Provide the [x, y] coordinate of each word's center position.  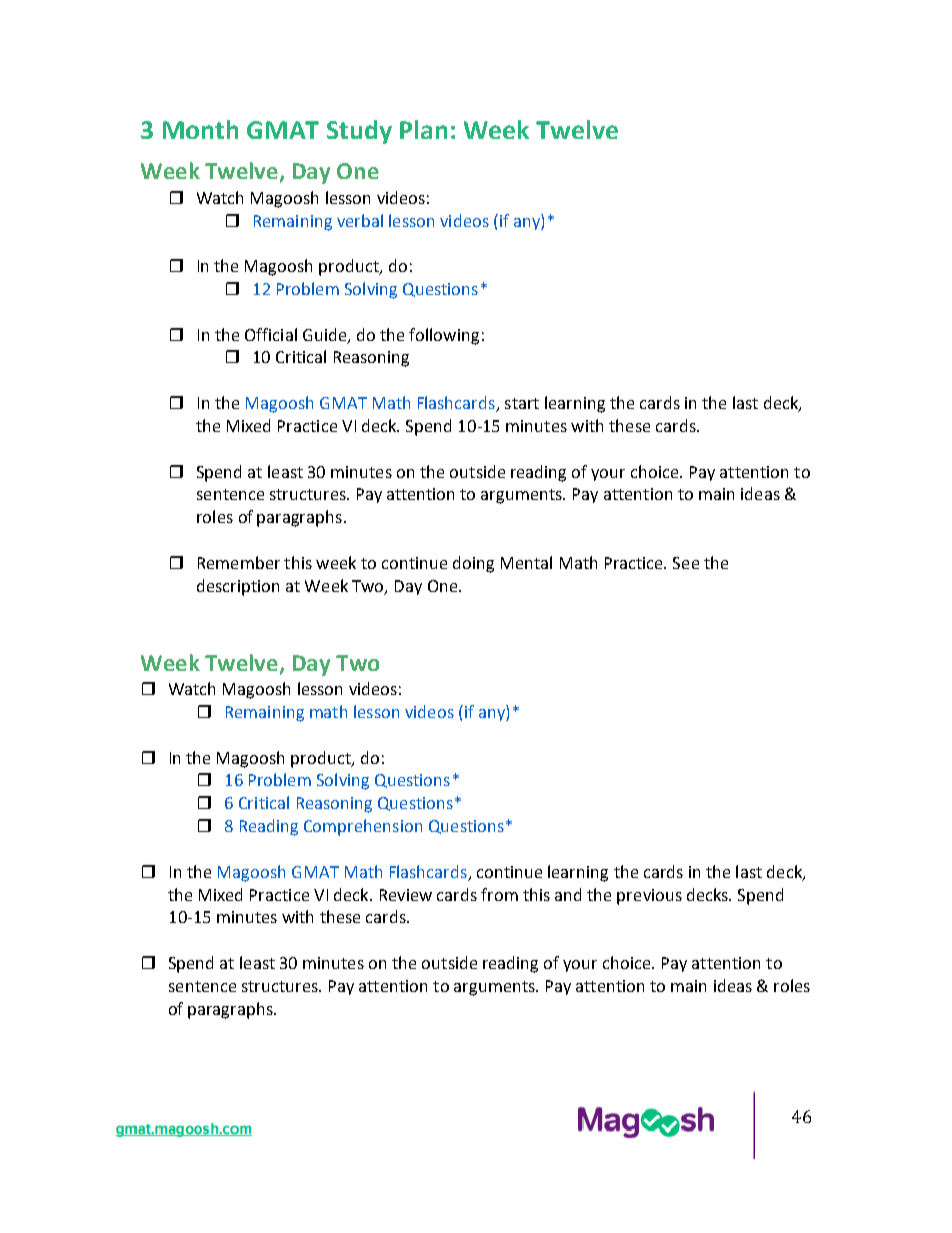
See [686, 563]
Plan [423, 129]
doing [473, 564]
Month [200, 129]
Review [406, 895]
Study [359, 132]
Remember [239, 562]
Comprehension [363, 827]
